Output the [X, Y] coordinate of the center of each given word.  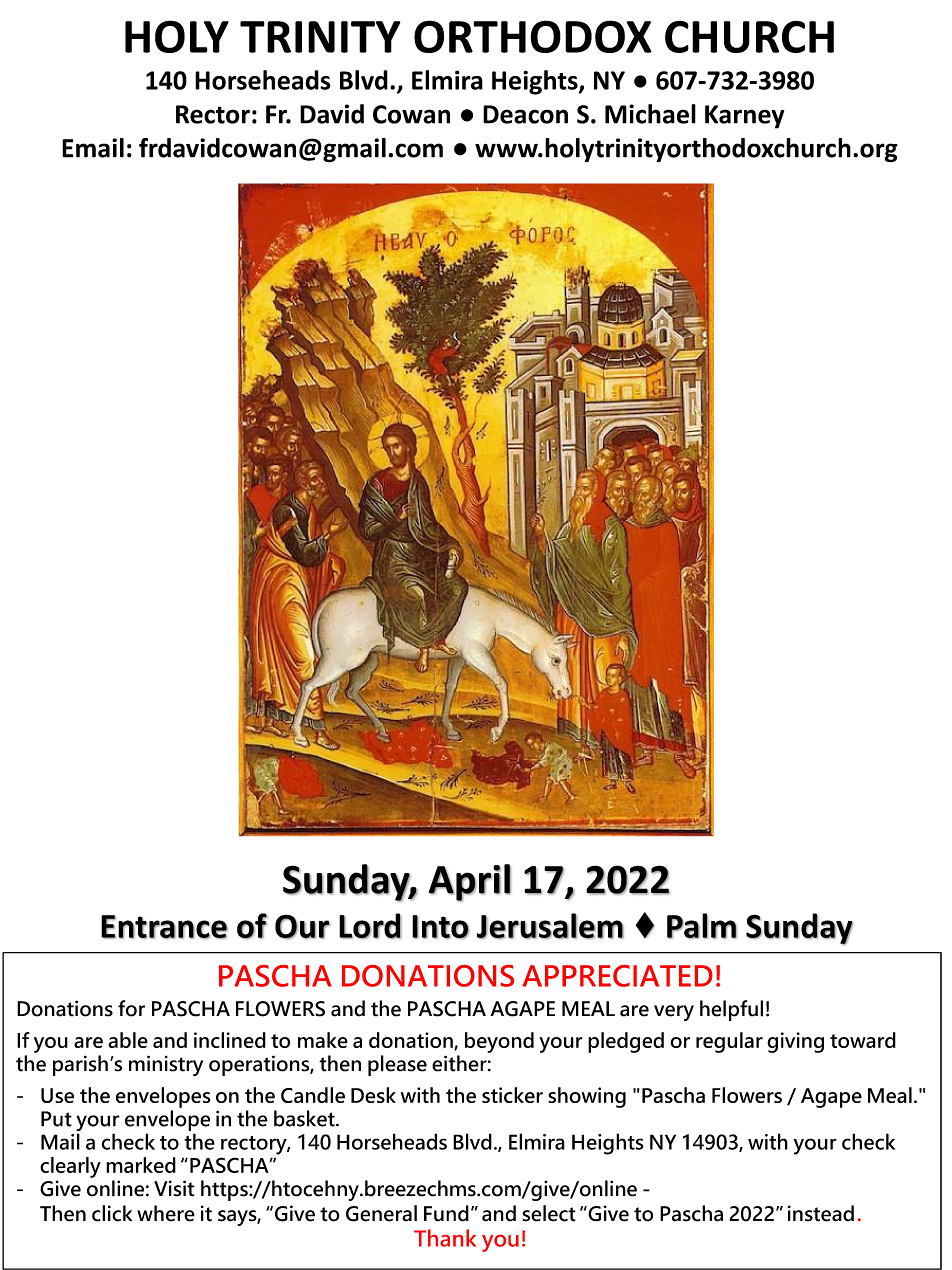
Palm [702, 926]
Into [440, 927]
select [549, 1213]
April [469, 883]
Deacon [525, 114]
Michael [650, 114]
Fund [446, 1213]
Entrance [164, 927]
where [166, 1213]
